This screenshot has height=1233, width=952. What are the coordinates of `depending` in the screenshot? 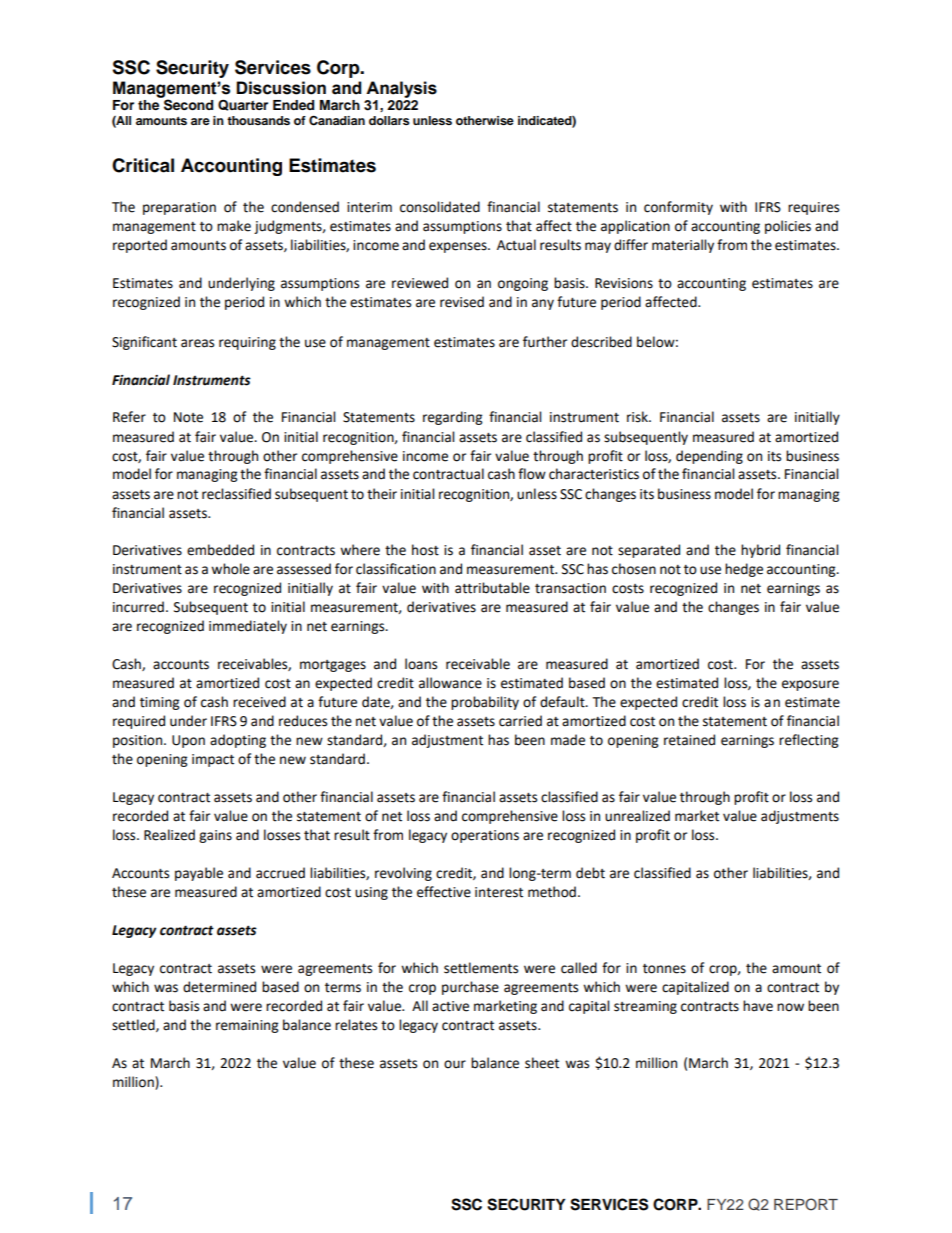 It's located at (709, 457).
